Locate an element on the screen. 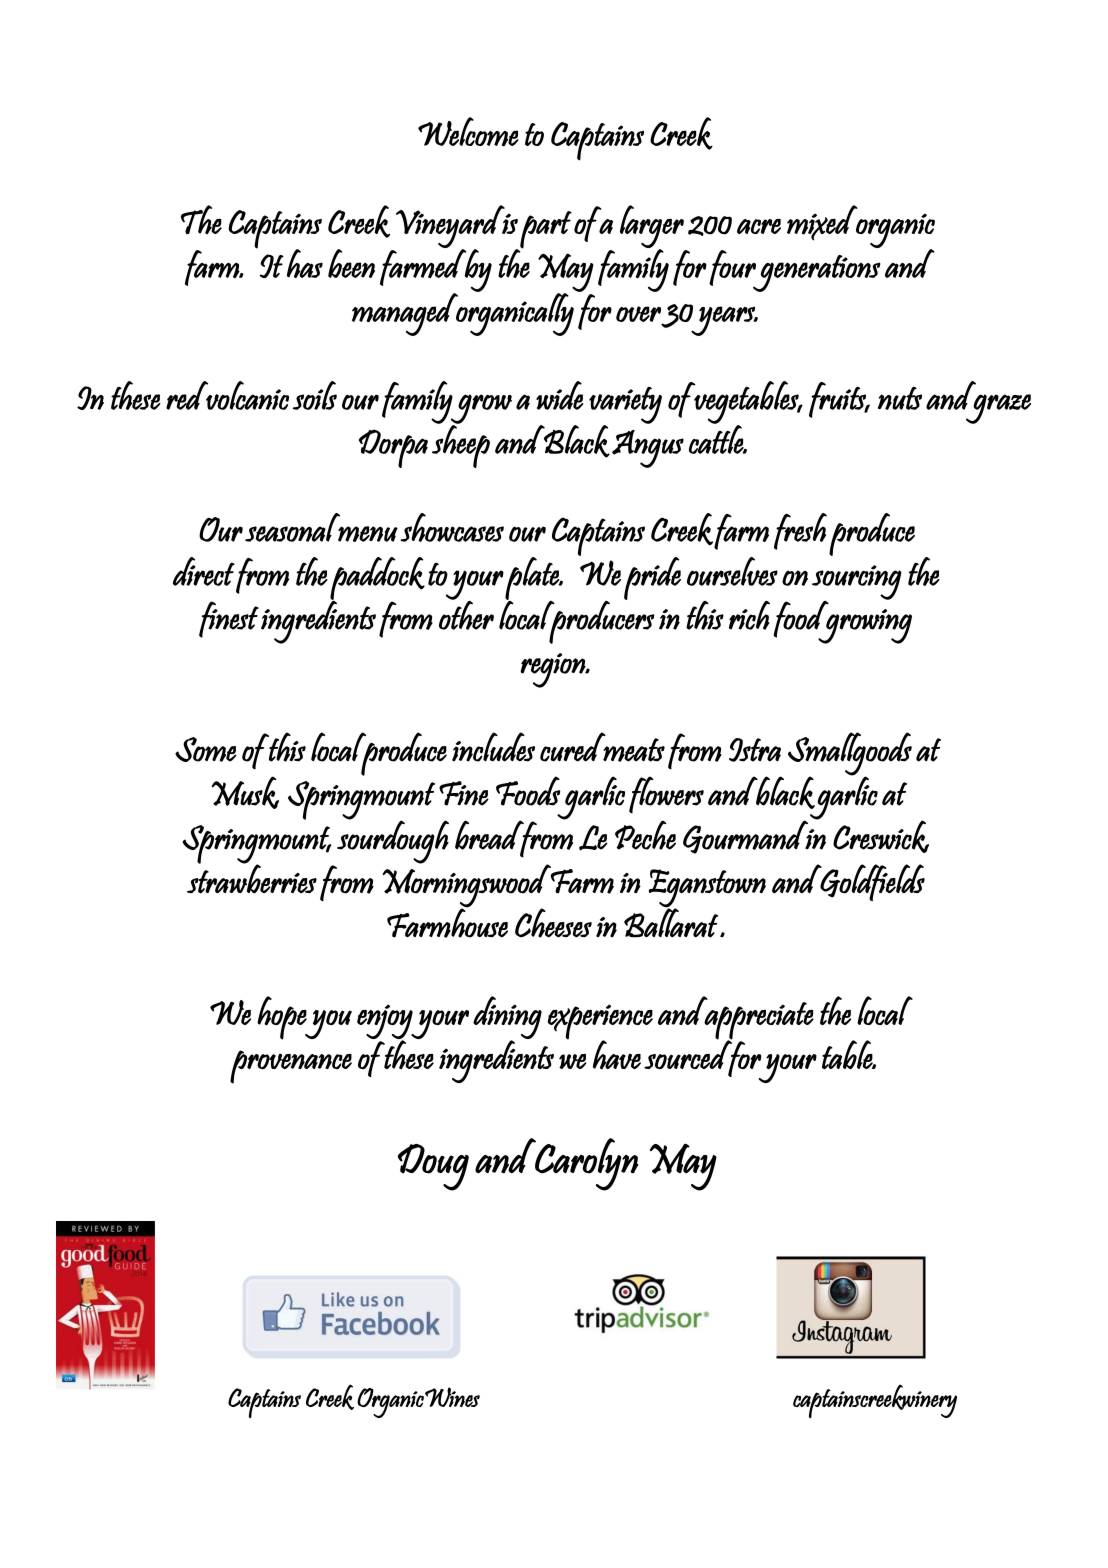 The width and height of the screenshot is (1108, 1568). wide is located at coordinates (560, 395).
